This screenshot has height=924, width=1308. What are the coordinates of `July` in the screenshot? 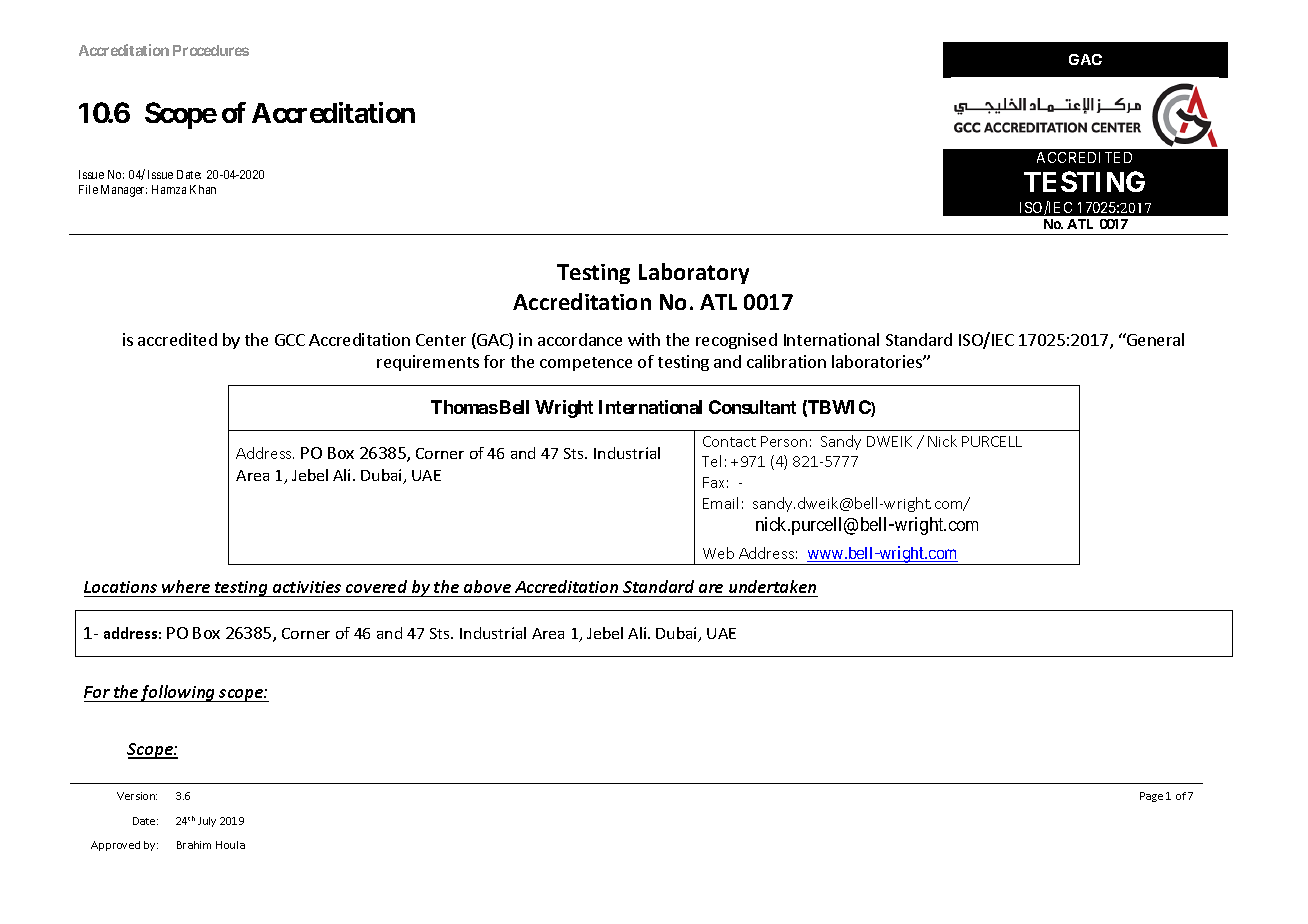 It's located at (207, 822).
